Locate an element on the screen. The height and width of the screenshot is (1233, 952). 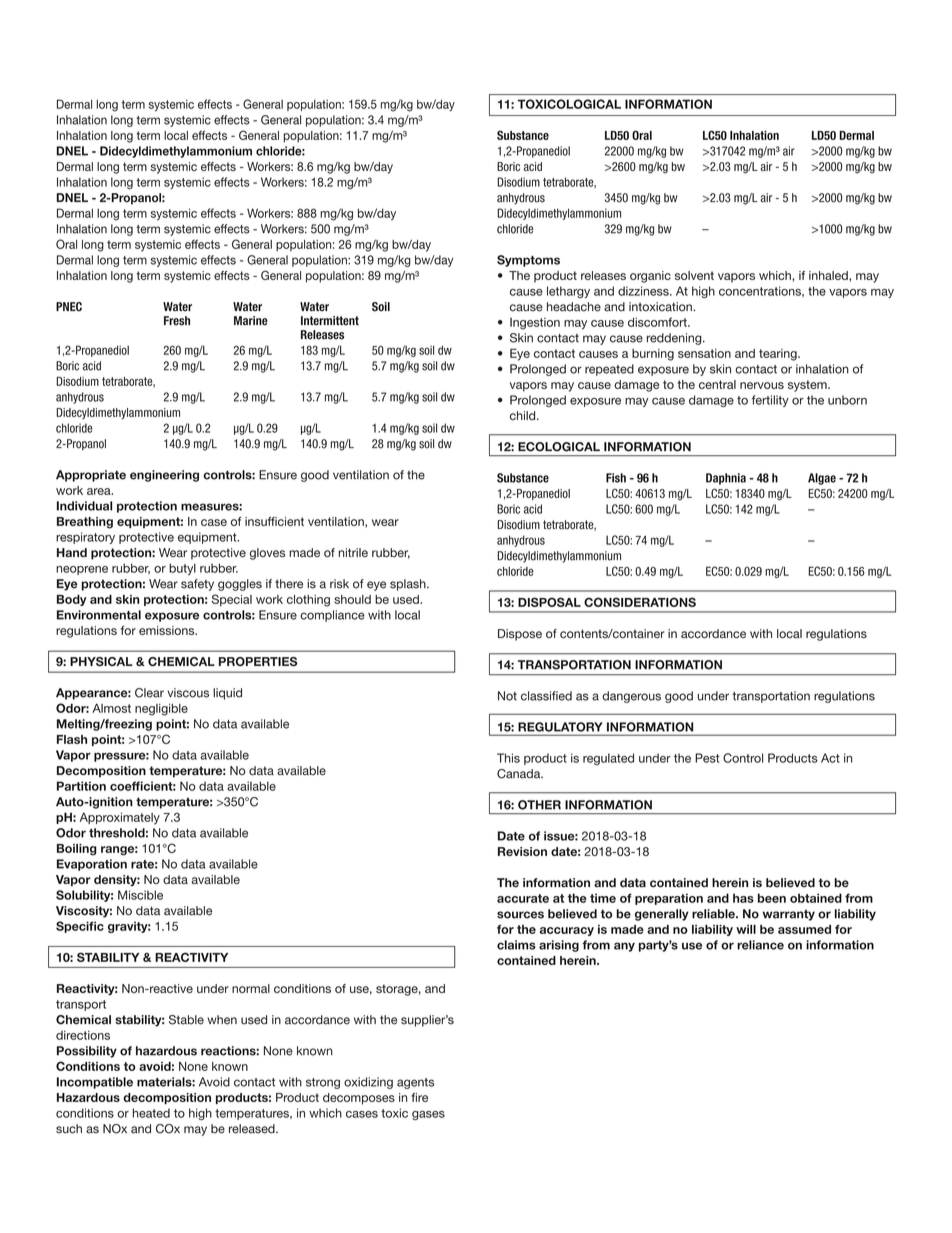
Not is located at coordinates (507, 696).
